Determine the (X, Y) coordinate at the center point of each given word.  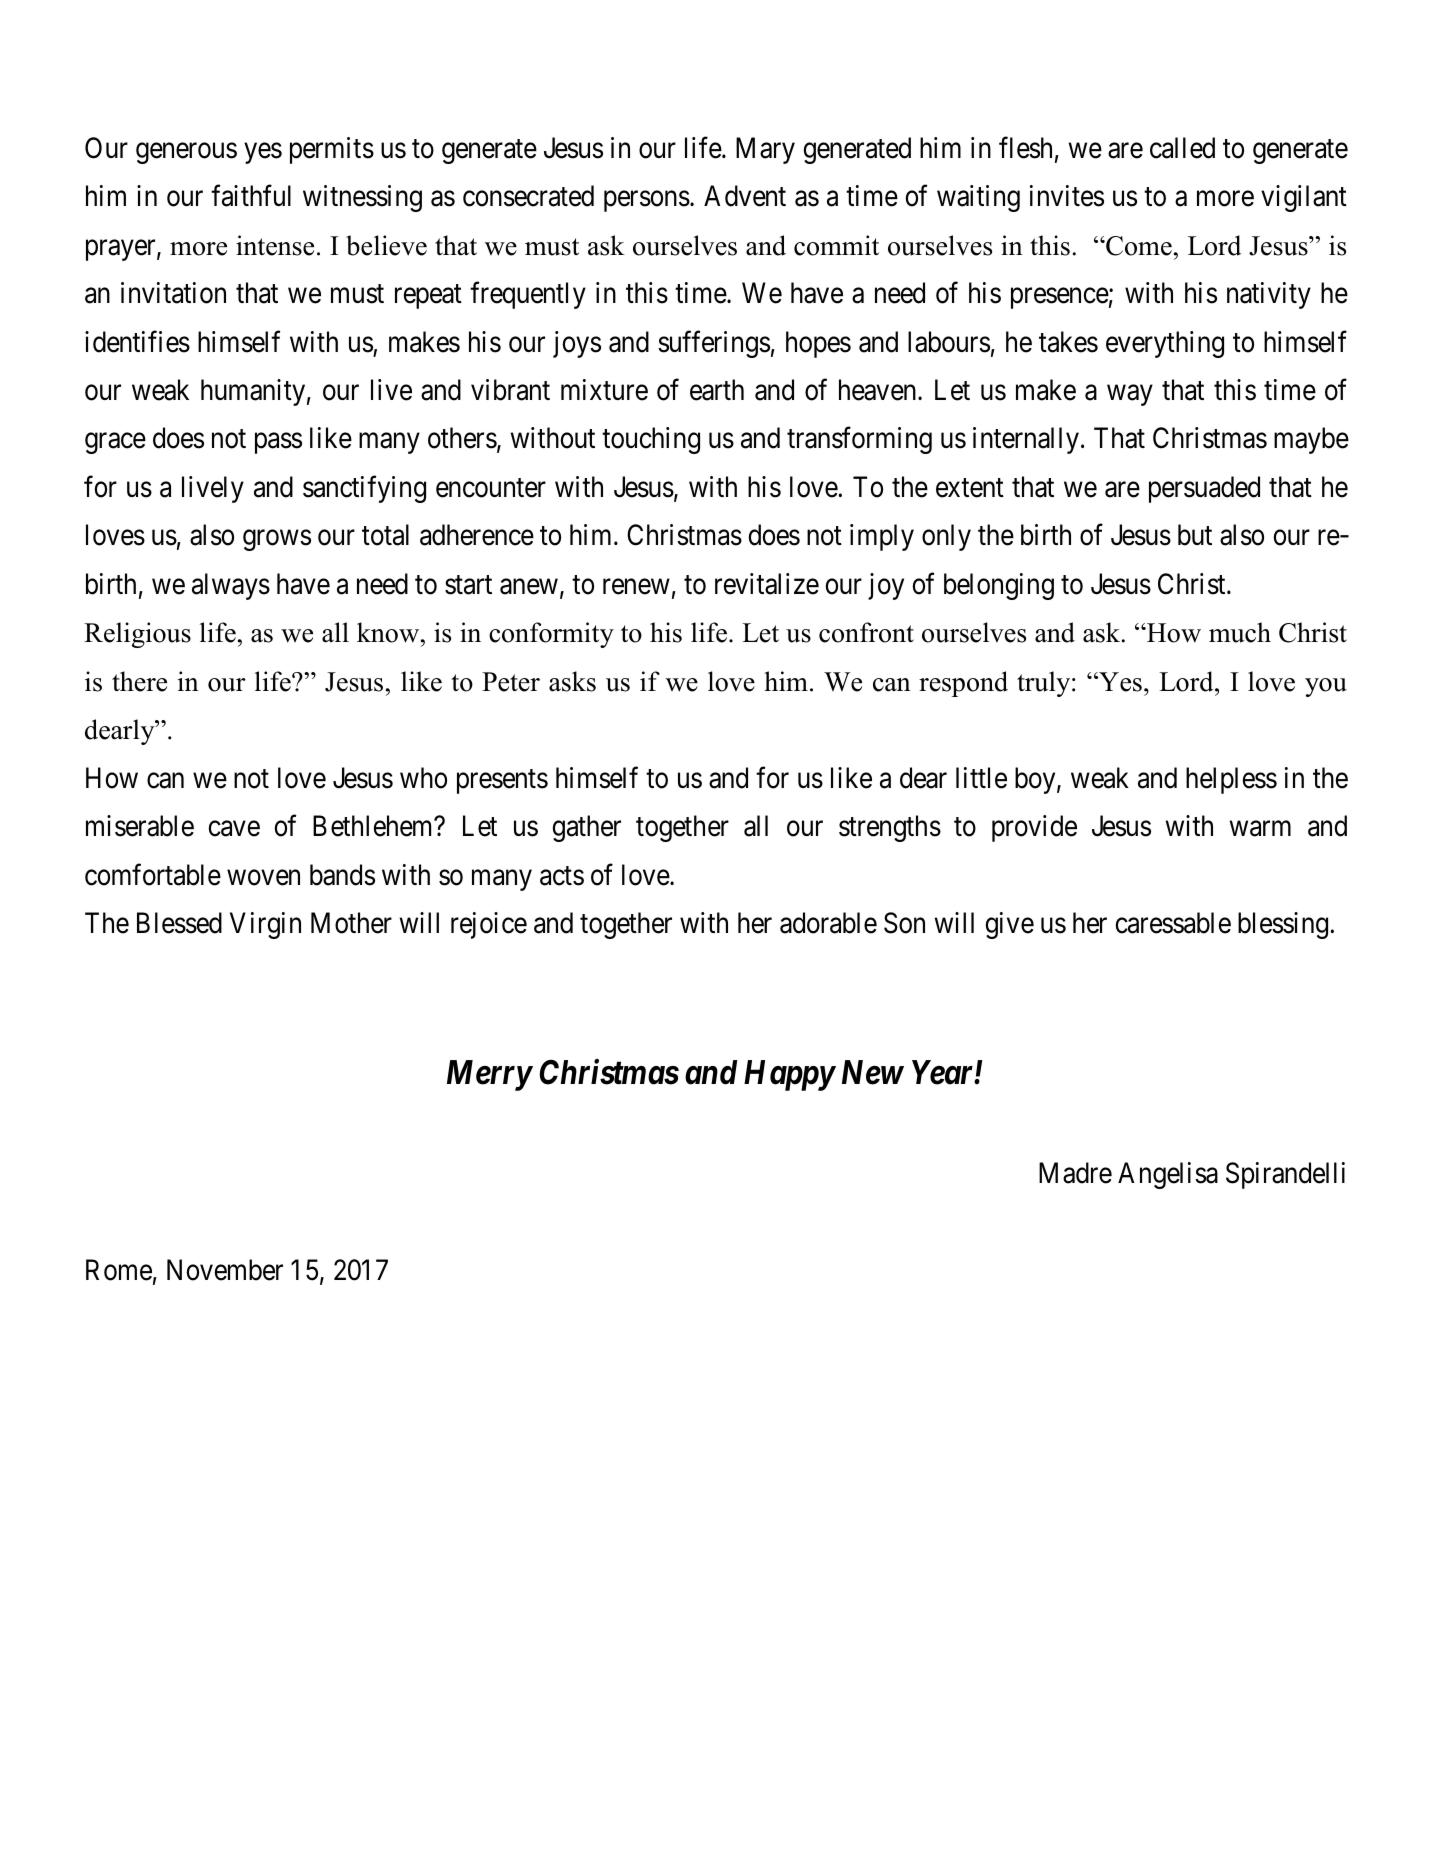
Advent (745, 196)
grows (277, 541)
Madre (1075, 1173)
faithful (251, 196)
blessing (1284, 925)
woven (263, 878)
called (1182, 148)
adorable (828, 923)
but (1195, 535)
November (225, 1270)
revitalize (767, 584)
